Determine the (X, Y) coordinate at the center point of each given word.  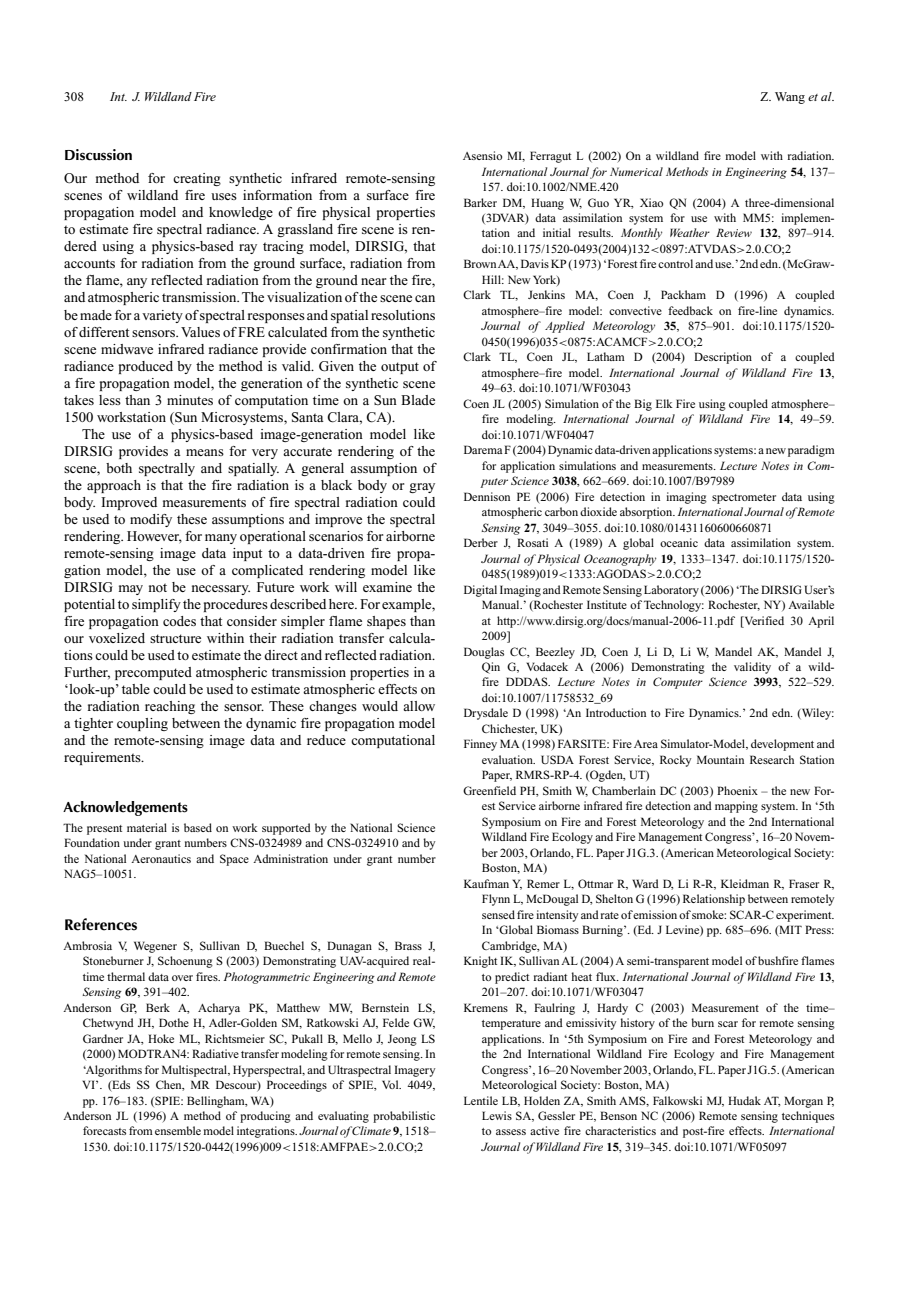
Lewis (497, 1115)
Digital (480, 591)
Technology (674, 606)
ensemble (178, 1130)
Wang (790, 98)
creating (197, 179)
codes (179, 621)
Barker (480, 202)
